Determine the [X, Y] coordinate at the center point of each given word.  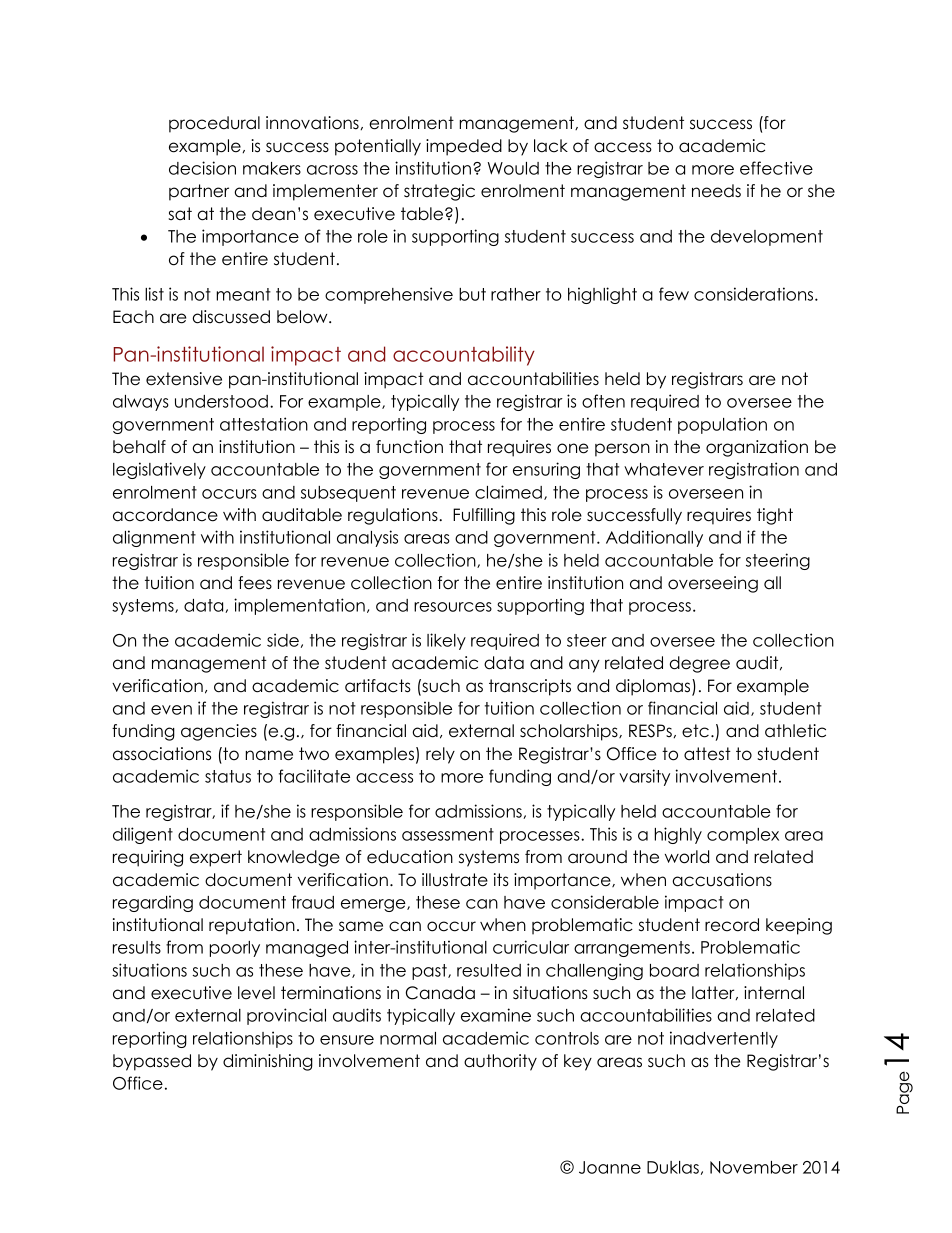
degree [700, 664]
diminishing [268, 1062]
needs [716, 191]
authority [500, 1062]
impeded [464, 147]
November [754, 1167]
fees [255, 583]
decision [202, 168]
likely [446, 641]
